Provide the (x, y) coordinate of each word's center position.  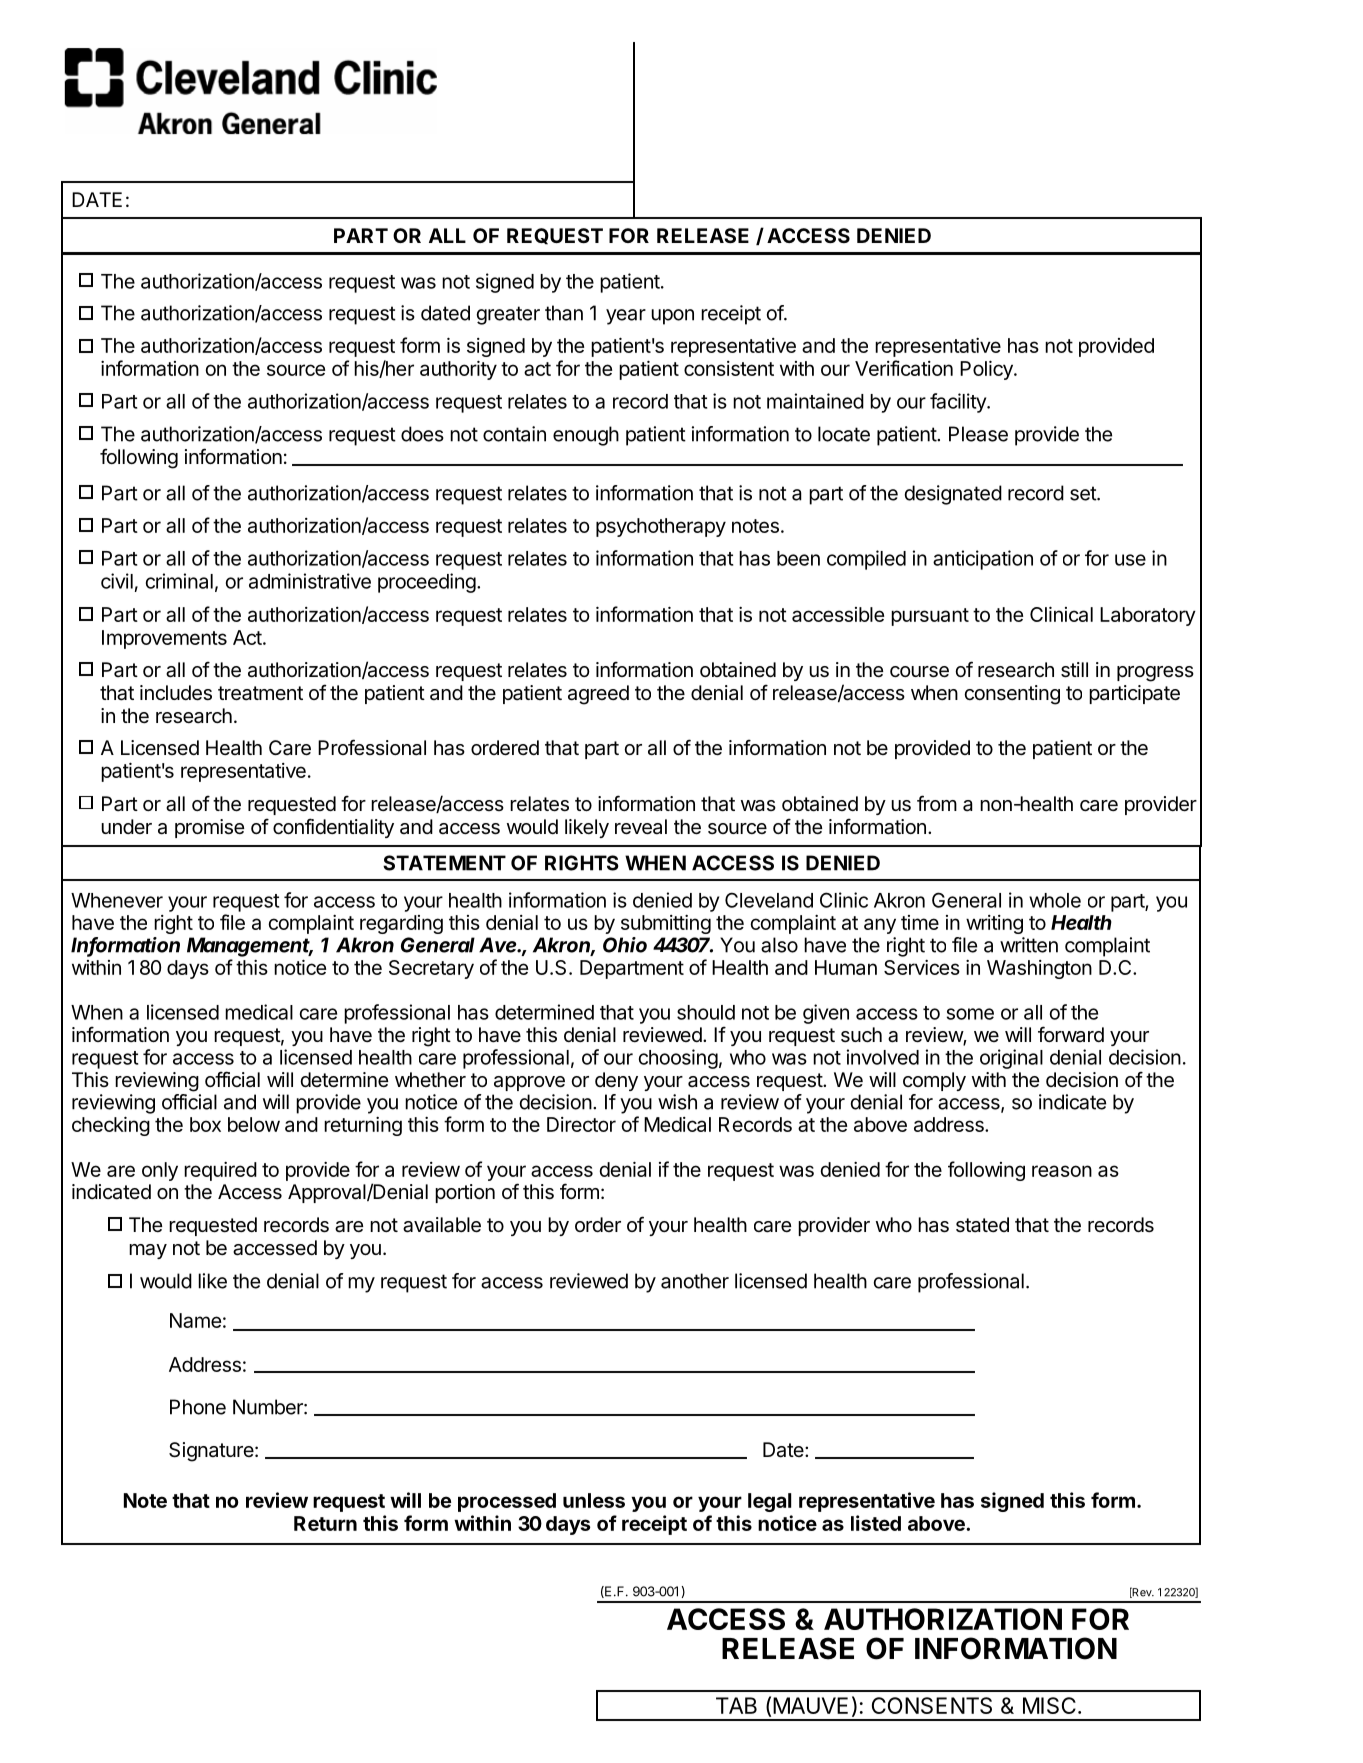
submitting (666, 924)
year (626, 317)
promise (209, 828)
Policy (987, 370)
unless (594, 1500)
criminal (179, 581)
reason (1062, 1171)
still (1074, 670)
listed (876, 1523)
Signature (211, 1452)
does (422, 434)
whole (1055, 900)
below (254, 1124)
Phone (198, 1407)
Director (581, 1124)
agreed (598, 695)
